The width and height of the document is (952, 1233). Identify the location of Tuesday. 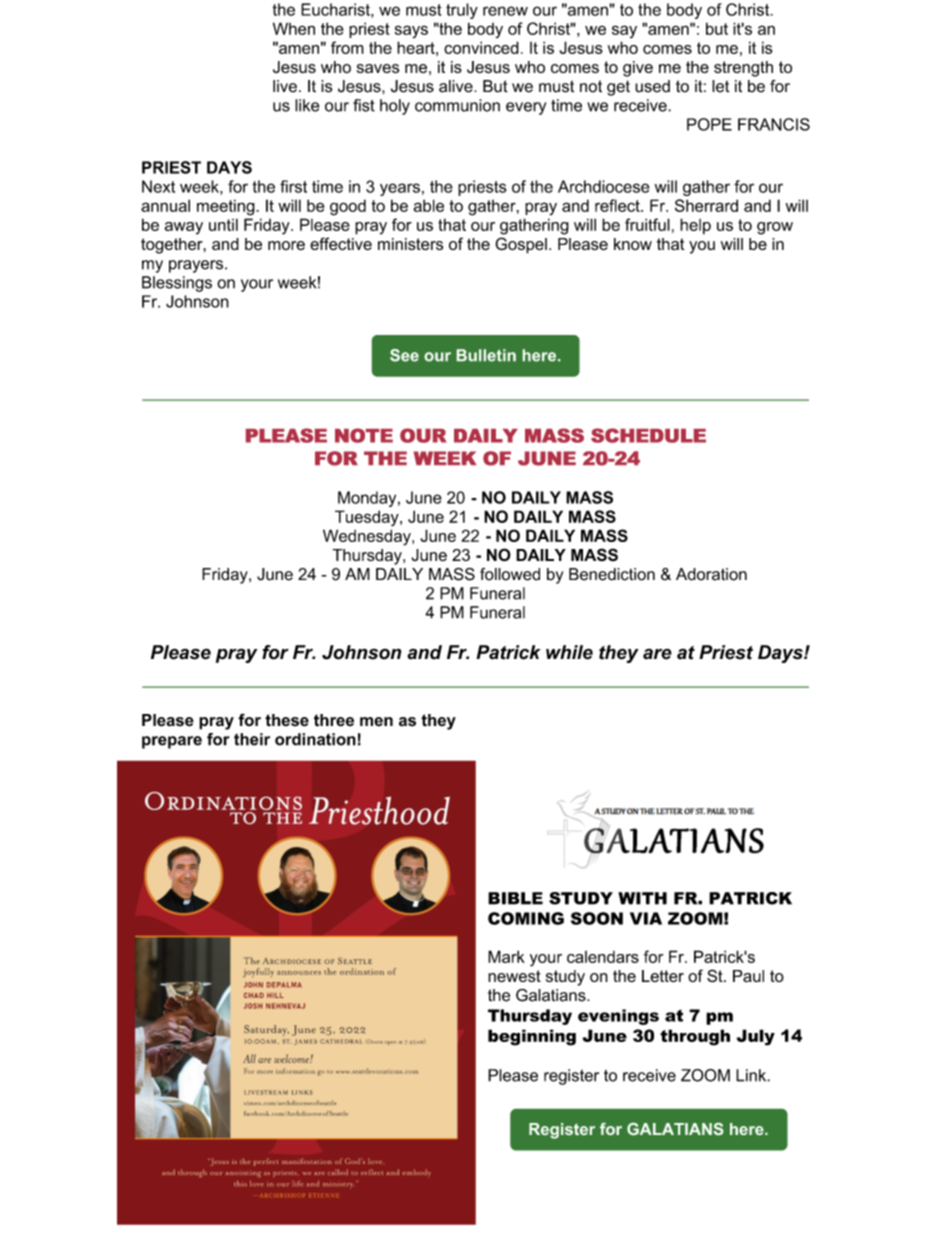
(368, 518).
